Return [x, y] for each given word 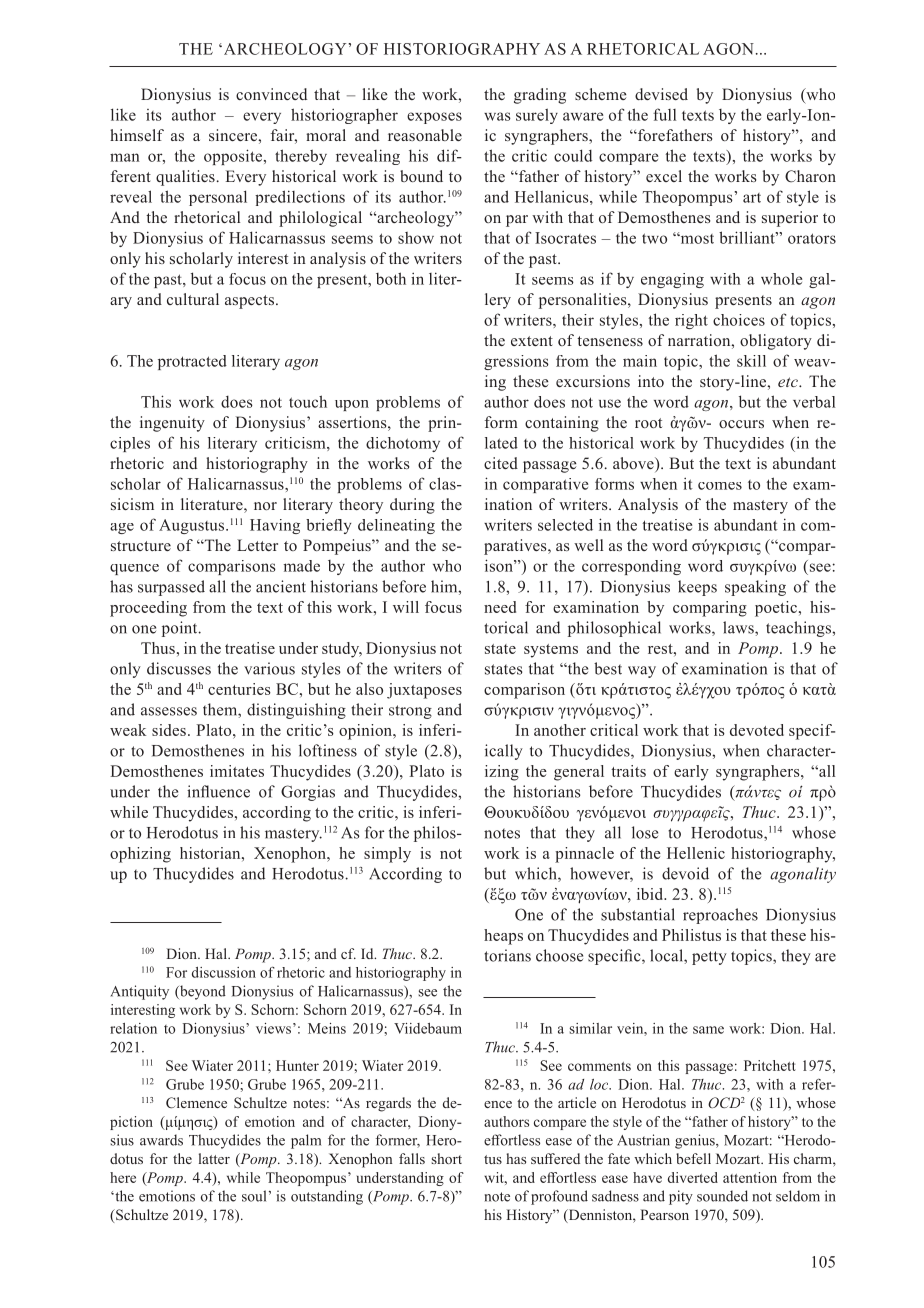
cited [501, 463]
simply [387, 855]
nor [265, 506]
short [446, 1158]
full [664, 114]
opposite [234, 157]
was [497, 116]
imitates [237, 771]
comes [720, 486]
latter [214, 1158]
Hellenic [696, 853]
